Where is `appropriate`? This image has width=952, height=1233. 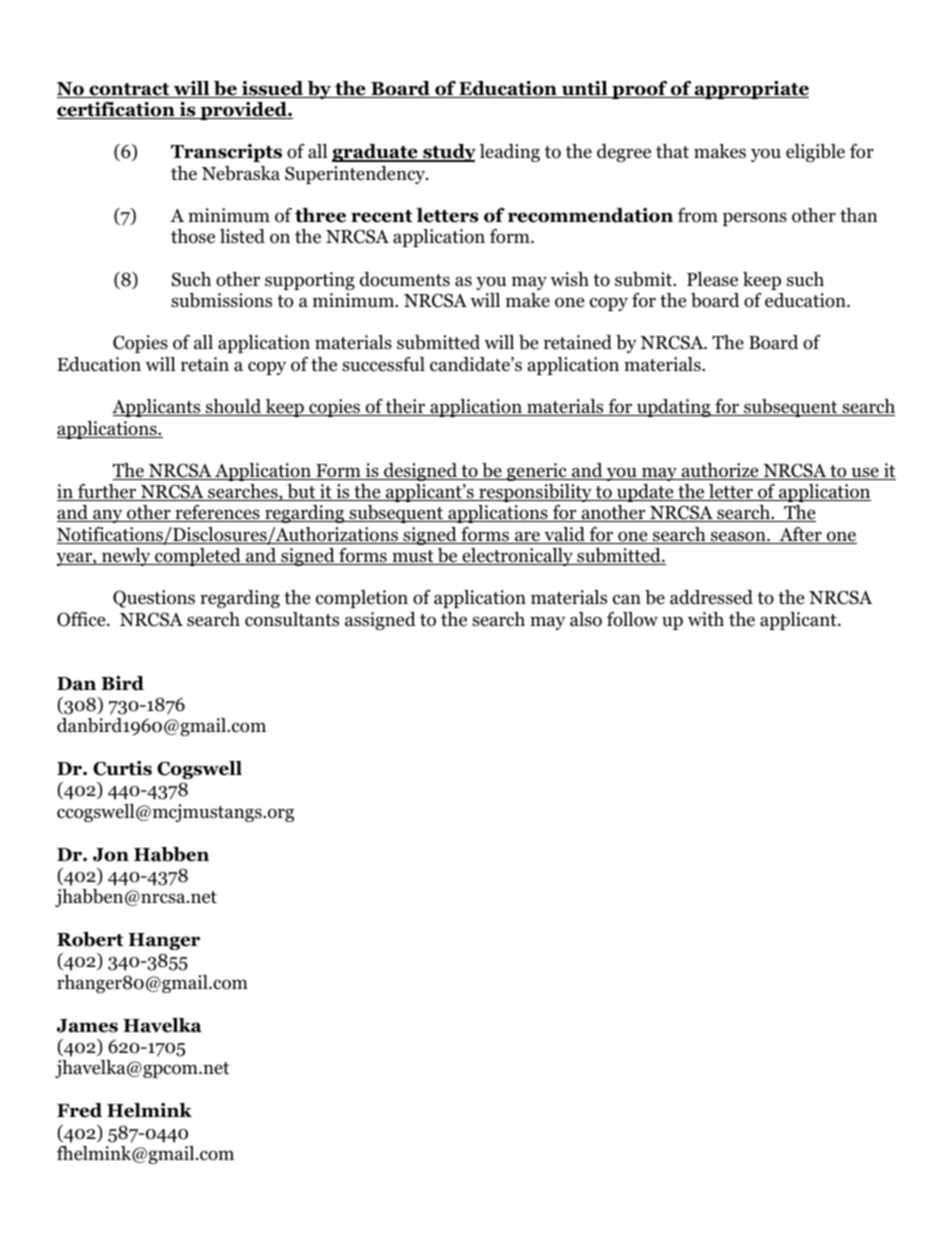 appropriate is located at coordinates (751, 90).
